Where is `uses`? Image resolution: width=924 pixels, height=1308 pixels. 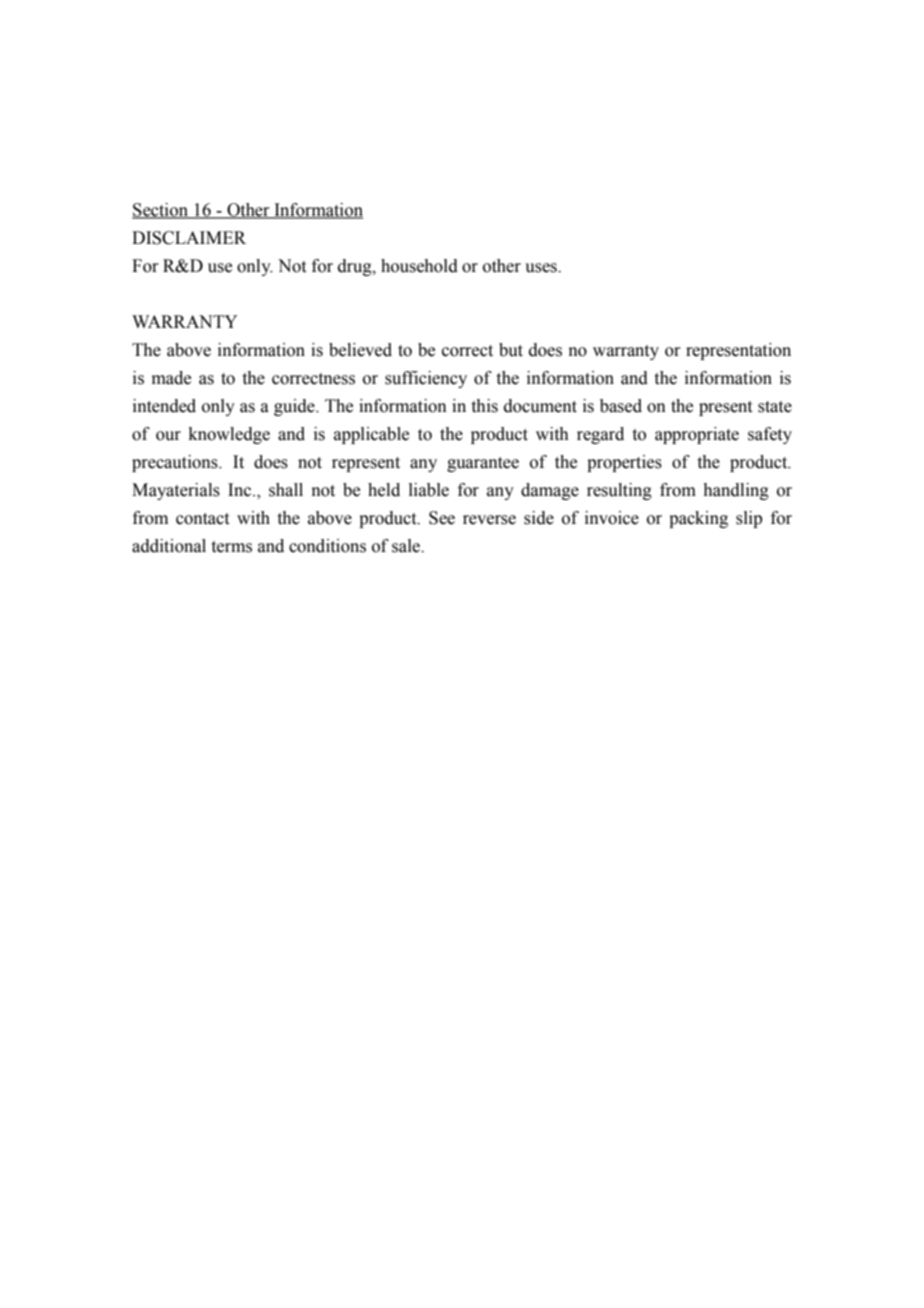 uses is located at coordinates (542, 268).
